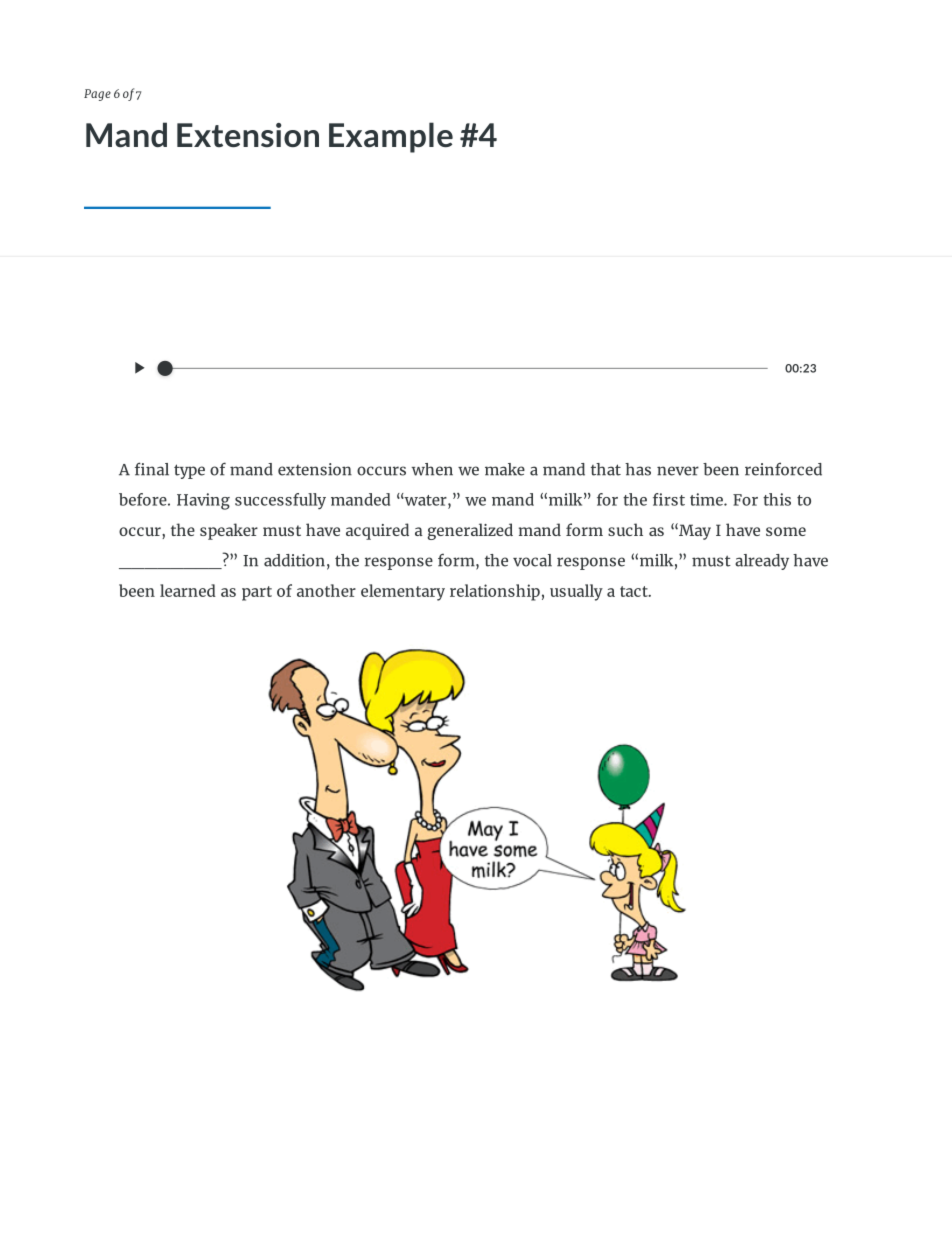 Image resolution: width=952 pixels, height=1233 pixels. Describe the element at coordinates (432, 469) in the page. I see `when` at that location.
